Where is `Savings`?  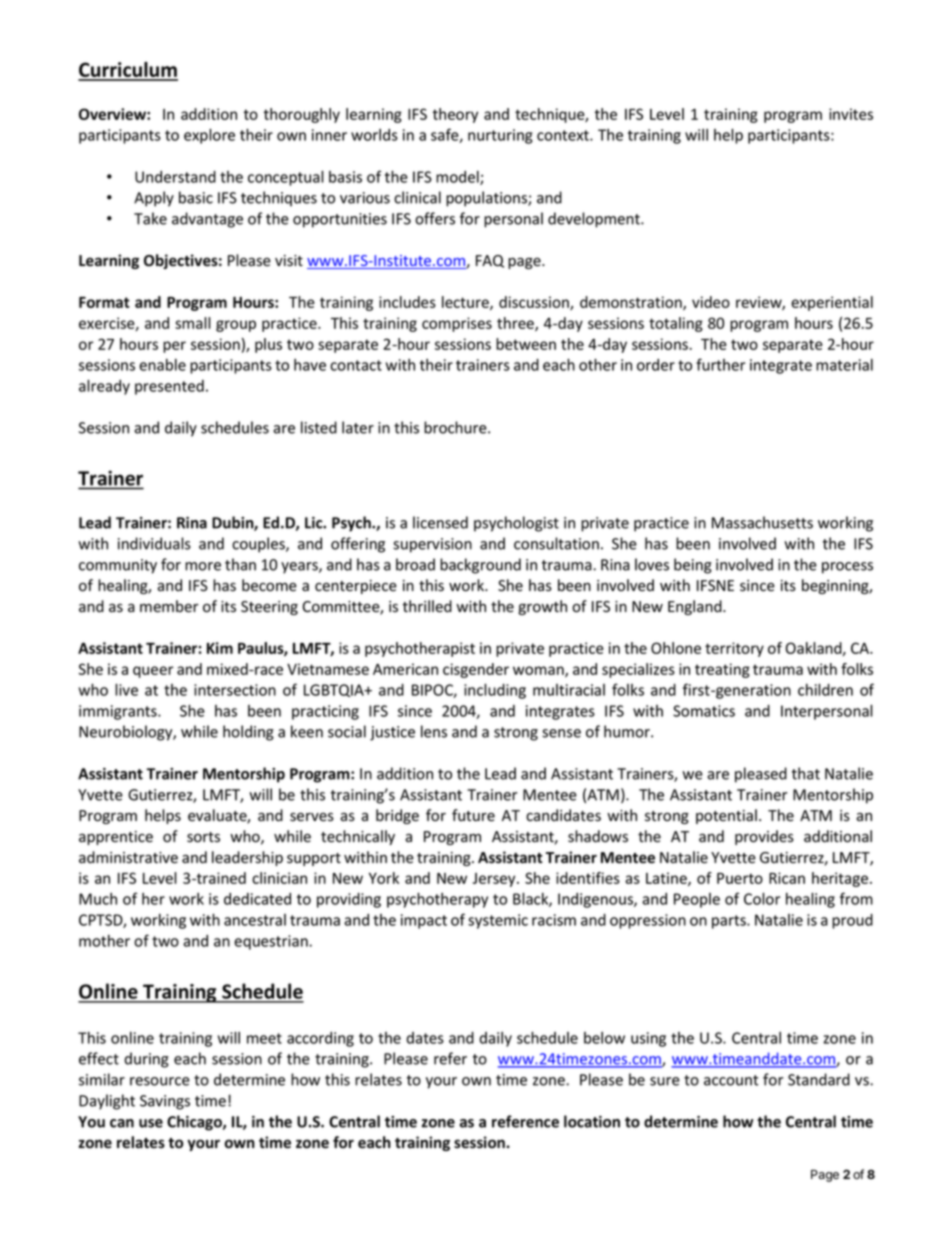
Savings is located at coordinates (165, 1102).
